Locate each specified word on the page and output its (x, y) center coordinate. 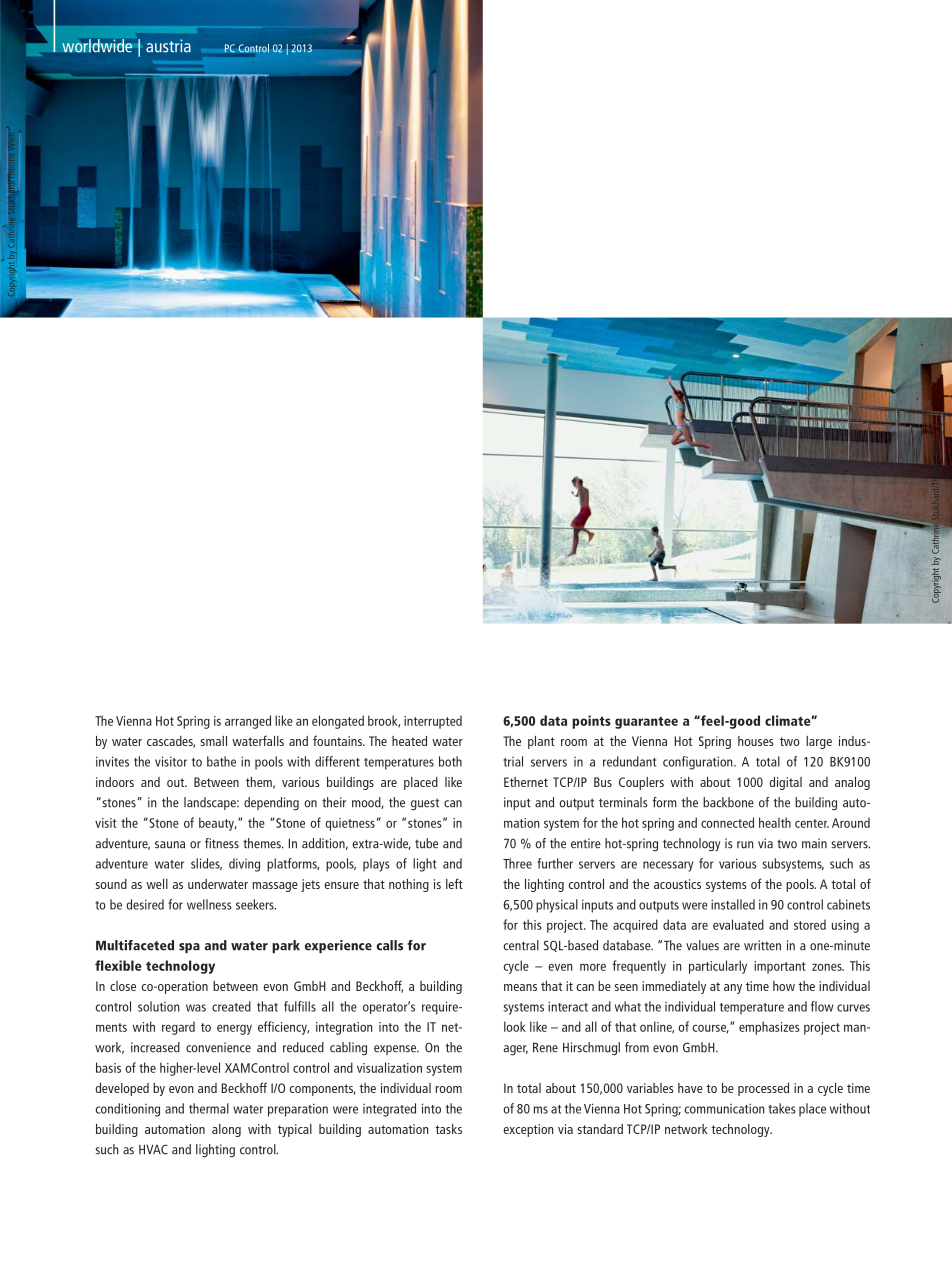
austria (168, 46)
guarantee (646, 722)
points (591, 722)
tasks (448, 1129)
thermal (209, 1108)
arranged (248, 722)
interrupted (433, 722)
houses (756, 741)
